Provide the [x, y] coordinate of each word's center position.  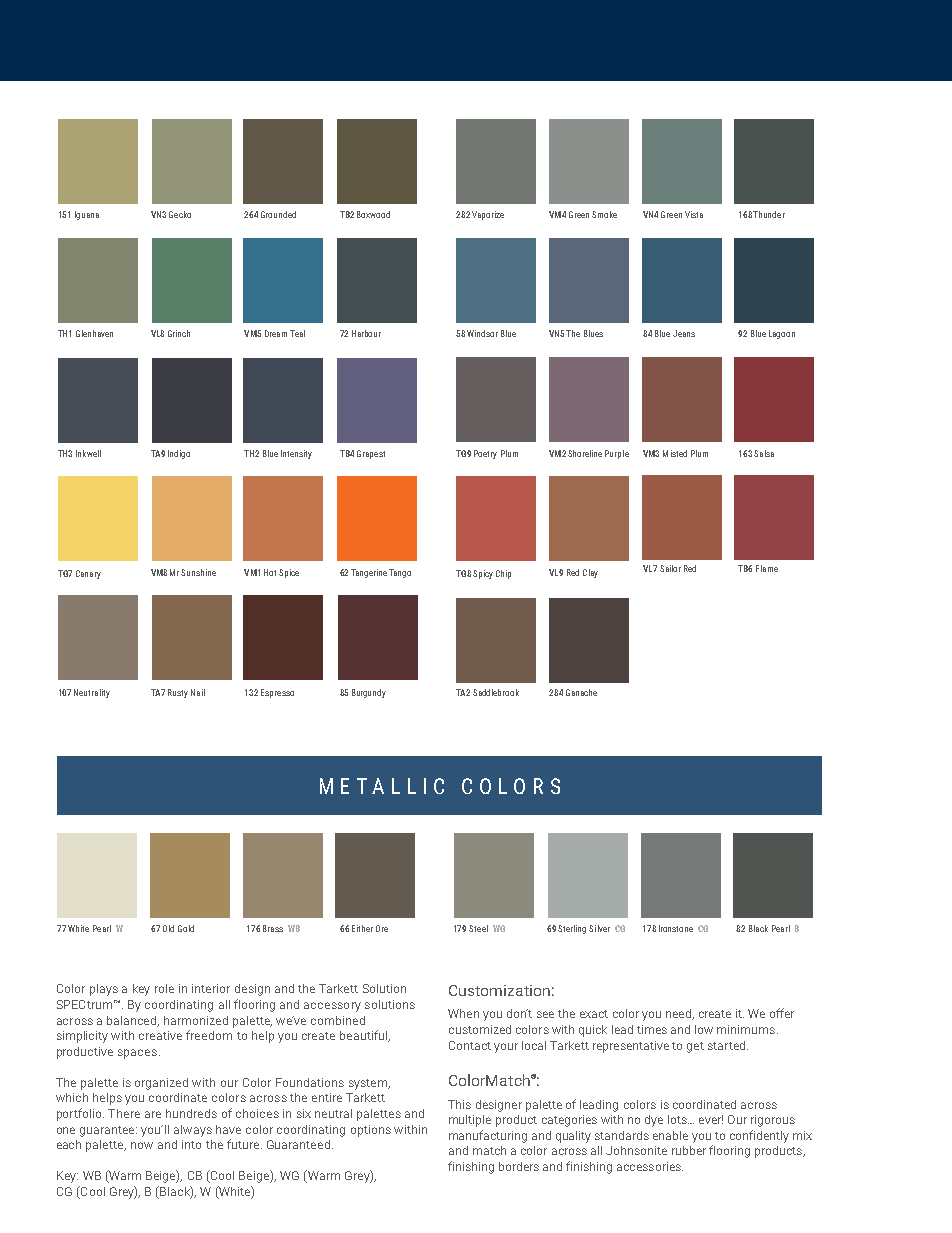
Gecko [180, 214]
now [142, 1145]
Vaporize [488, 215]
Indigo [179, 454]
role [164, 988]
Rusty [178, 693]
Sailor [670, 568]
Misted [675, 453]
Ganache [581, 692]
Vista [694, 214]
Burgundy [369, 693]
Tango [400, 573]
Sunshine [198, 572]
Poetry [485, 454]
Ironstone [676, 928]
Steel [478, 928]
